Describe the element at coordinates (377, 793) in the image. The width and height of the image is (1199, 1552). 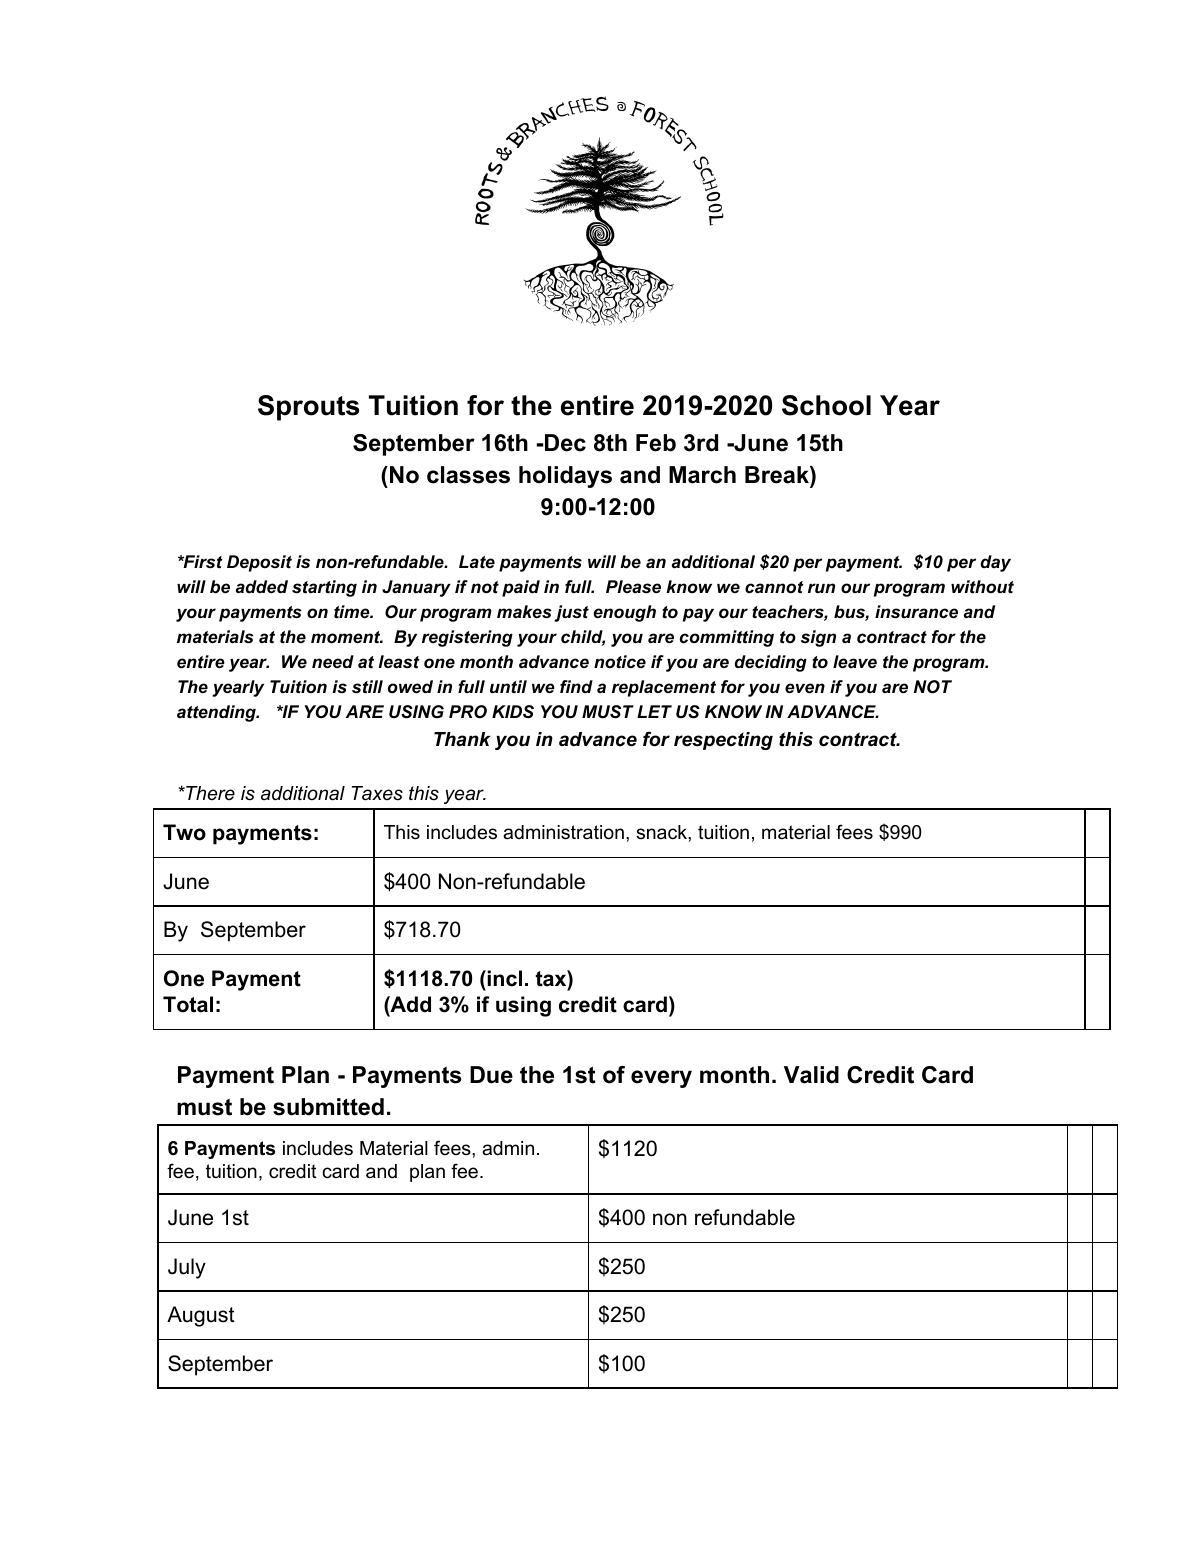
I see `Taxes` at that location.
